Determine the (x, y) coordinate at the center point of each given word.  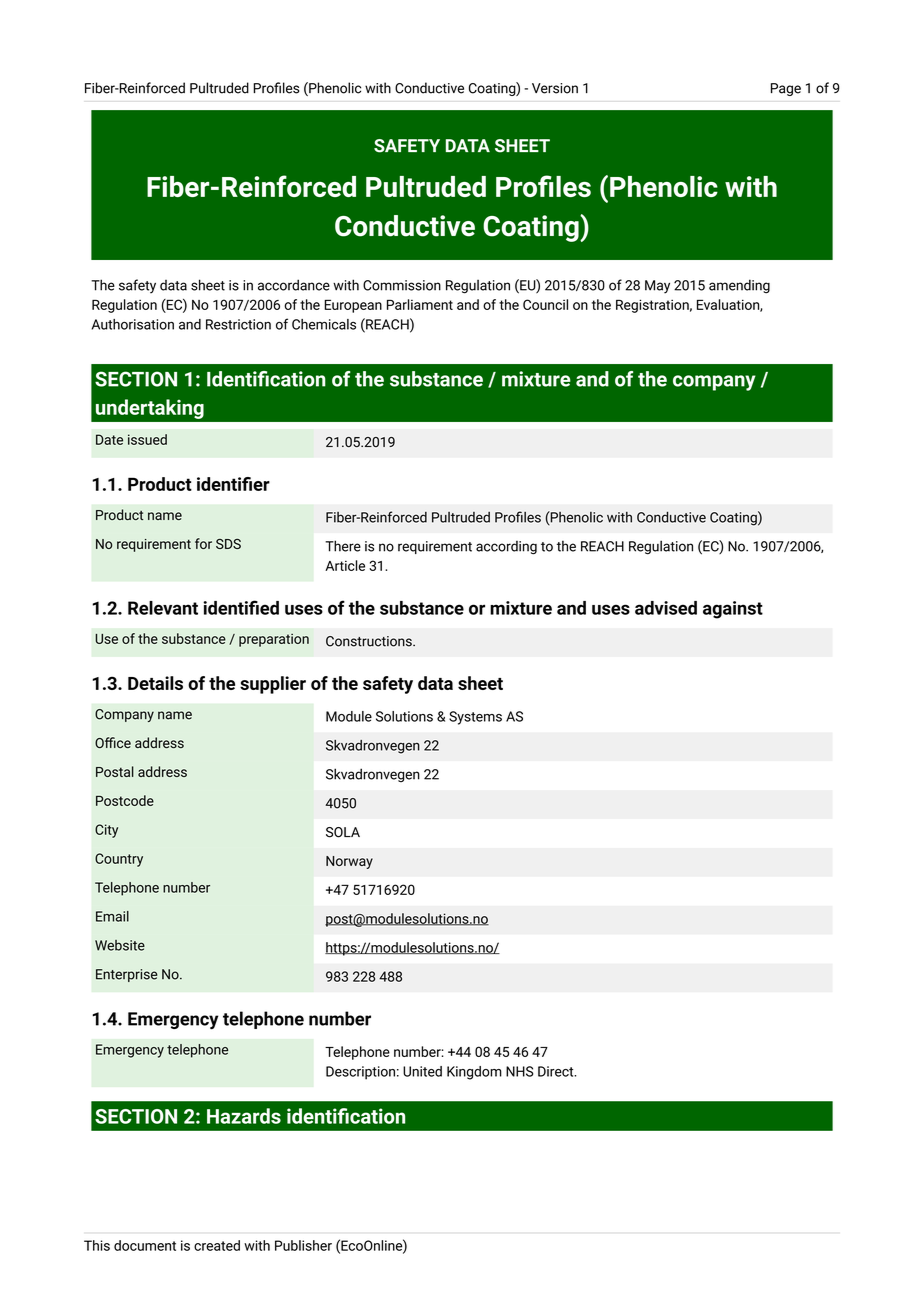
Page (786, 89)
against (733, 610)
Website (120, 945)
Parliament (420, 304)
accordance (294, 285)
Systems (475, 718)
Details (155, 683)
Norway (349, 862)
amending (739, 286)
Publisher (303, 1245)
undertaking (150, 409)
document (145, 1245)
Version (555, 88)
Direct (557, 1071)
